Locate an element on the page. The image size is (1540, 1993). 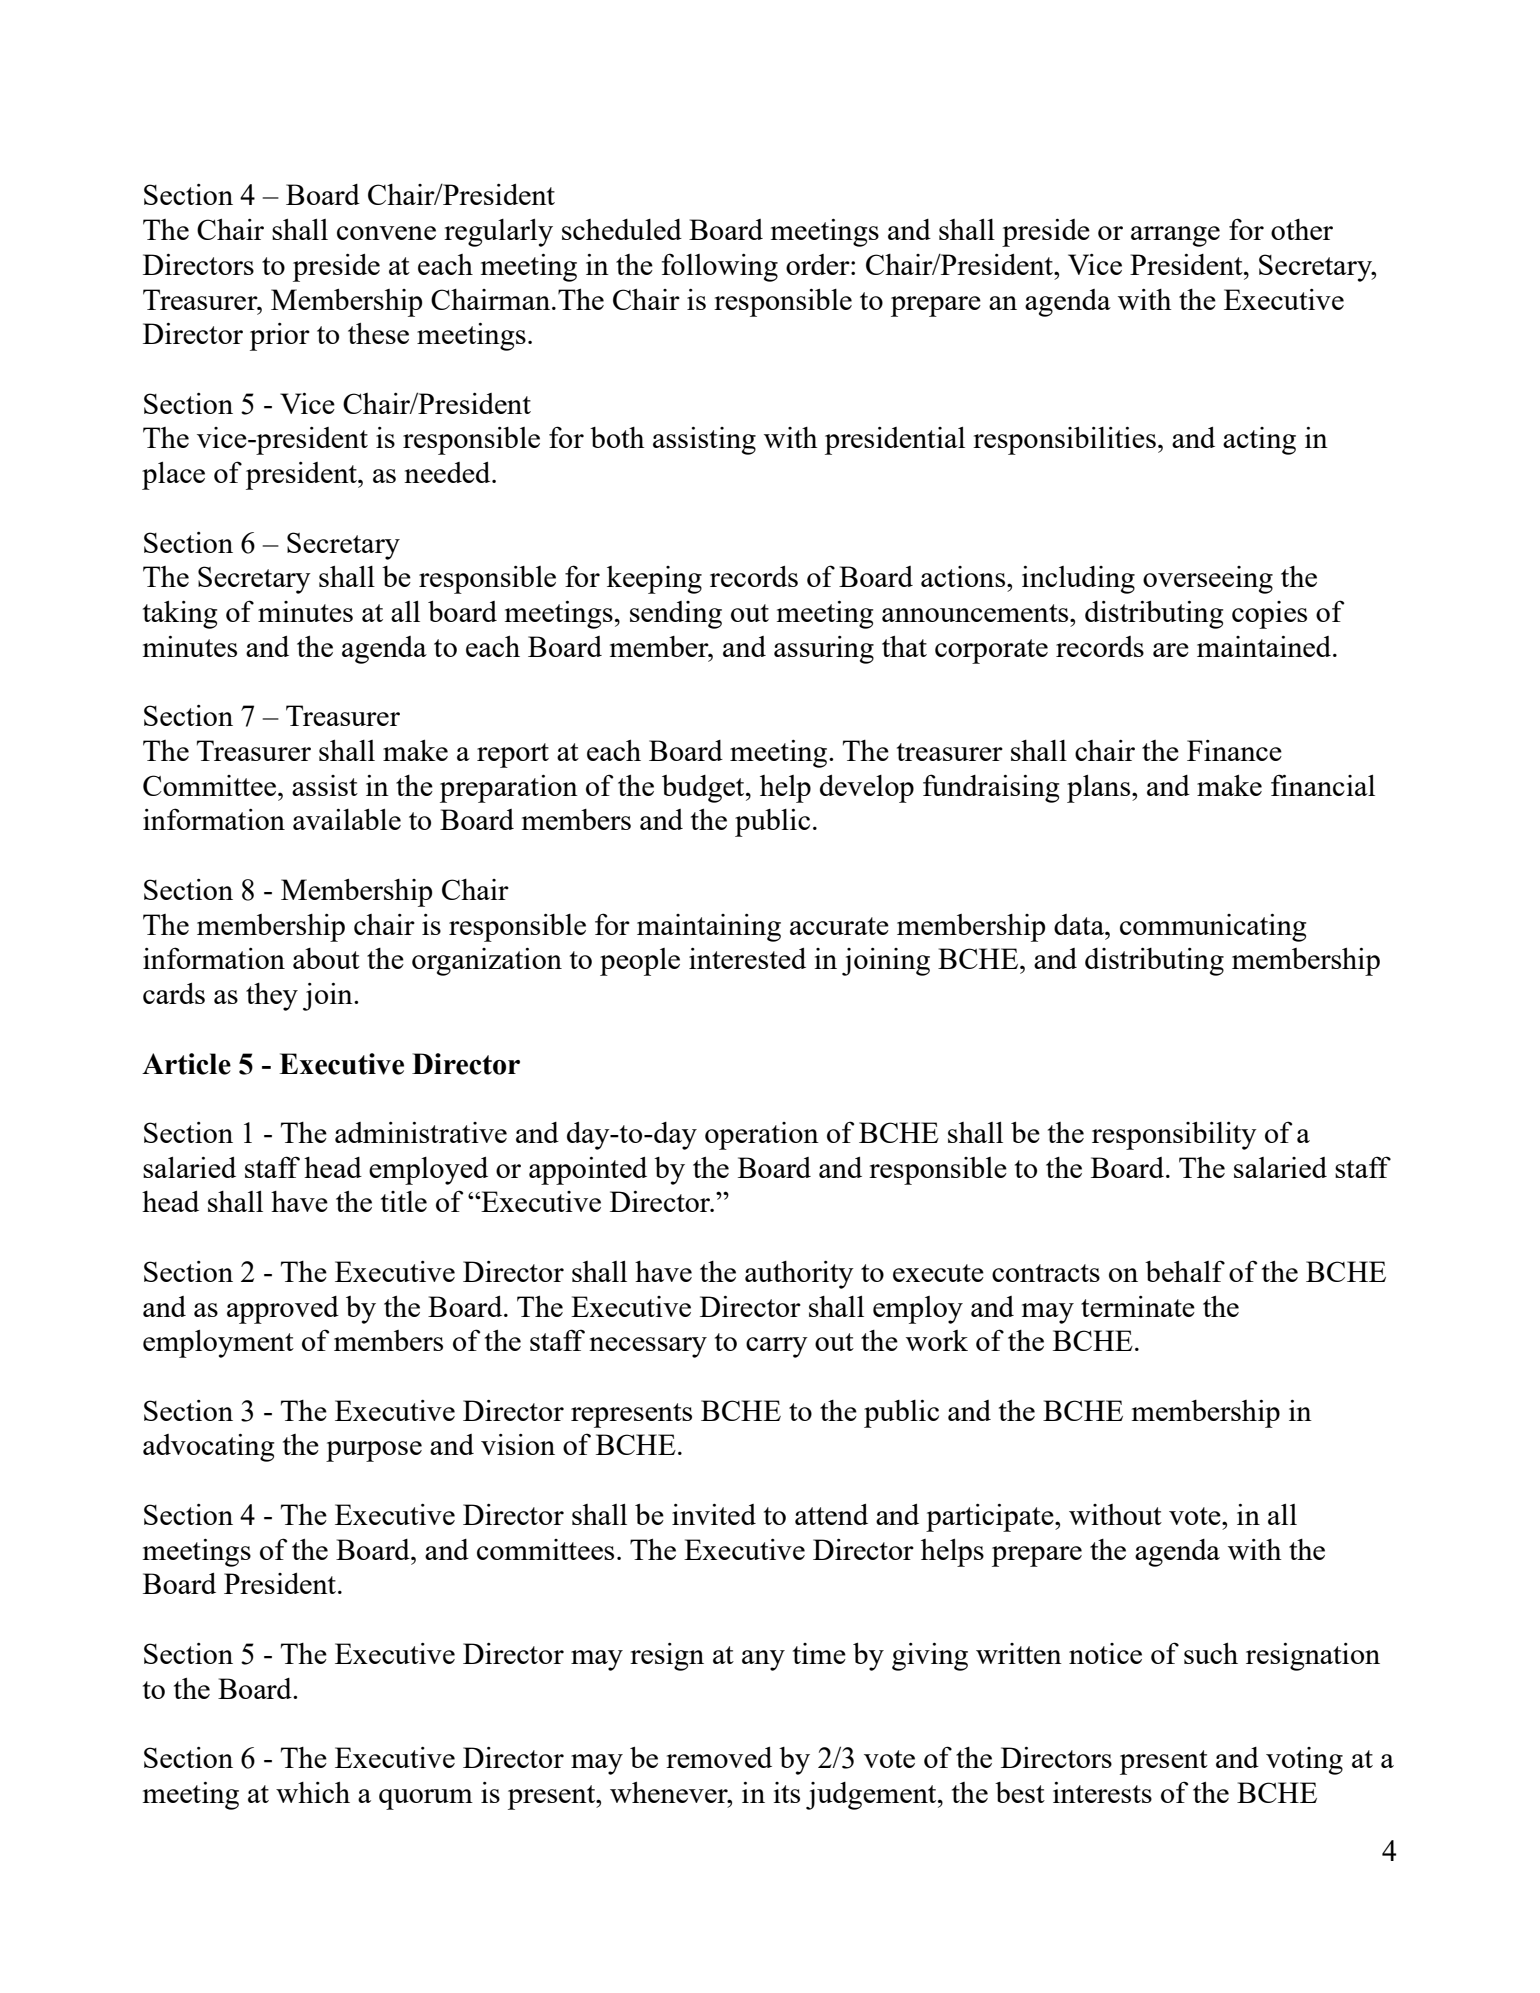
removed is located at coordinates (719, 1757).
